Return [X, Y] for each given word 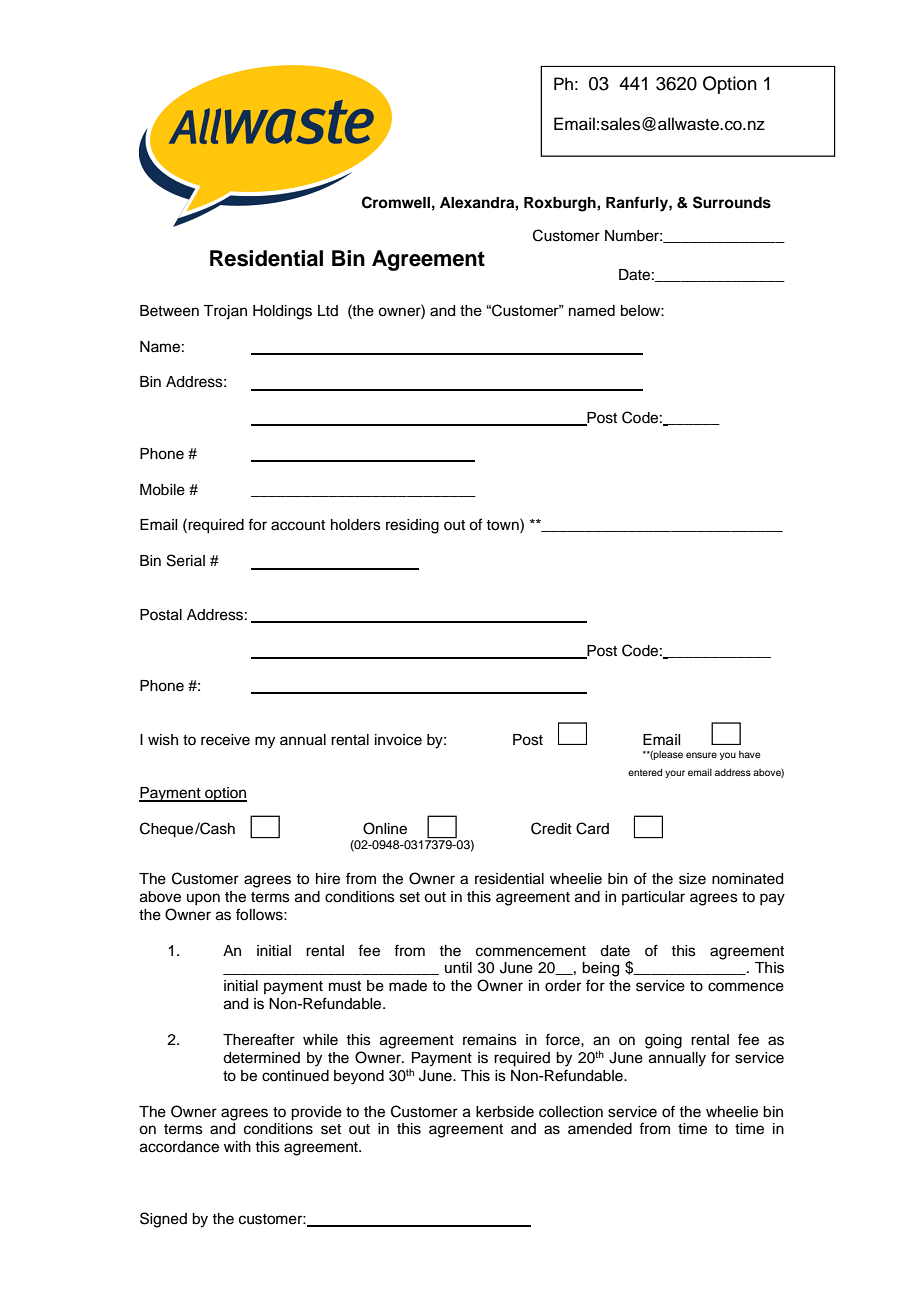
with [237, 1146]
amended [600, 1129]
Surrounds [732, 202]
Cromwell [396, 202]
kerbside [505, 1112]
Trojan [225, 312]
